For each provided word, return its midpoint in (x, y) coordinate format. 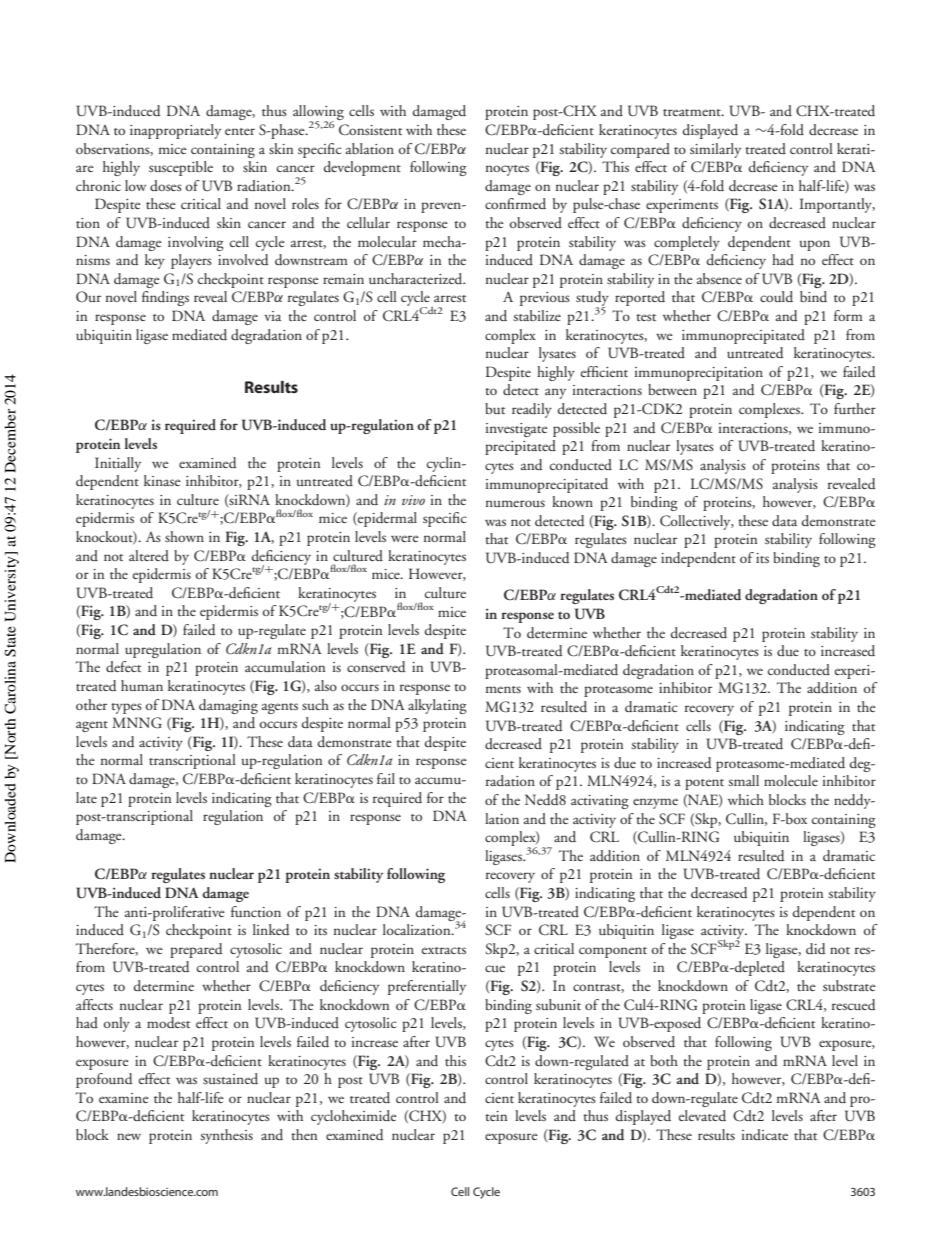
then (304, 1134)
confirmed (515, 203)
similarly (715, 150)
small (744, 780)
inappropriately (175, 131)
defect (123, 666)
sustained (230, 1078)
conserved (376, 667)
